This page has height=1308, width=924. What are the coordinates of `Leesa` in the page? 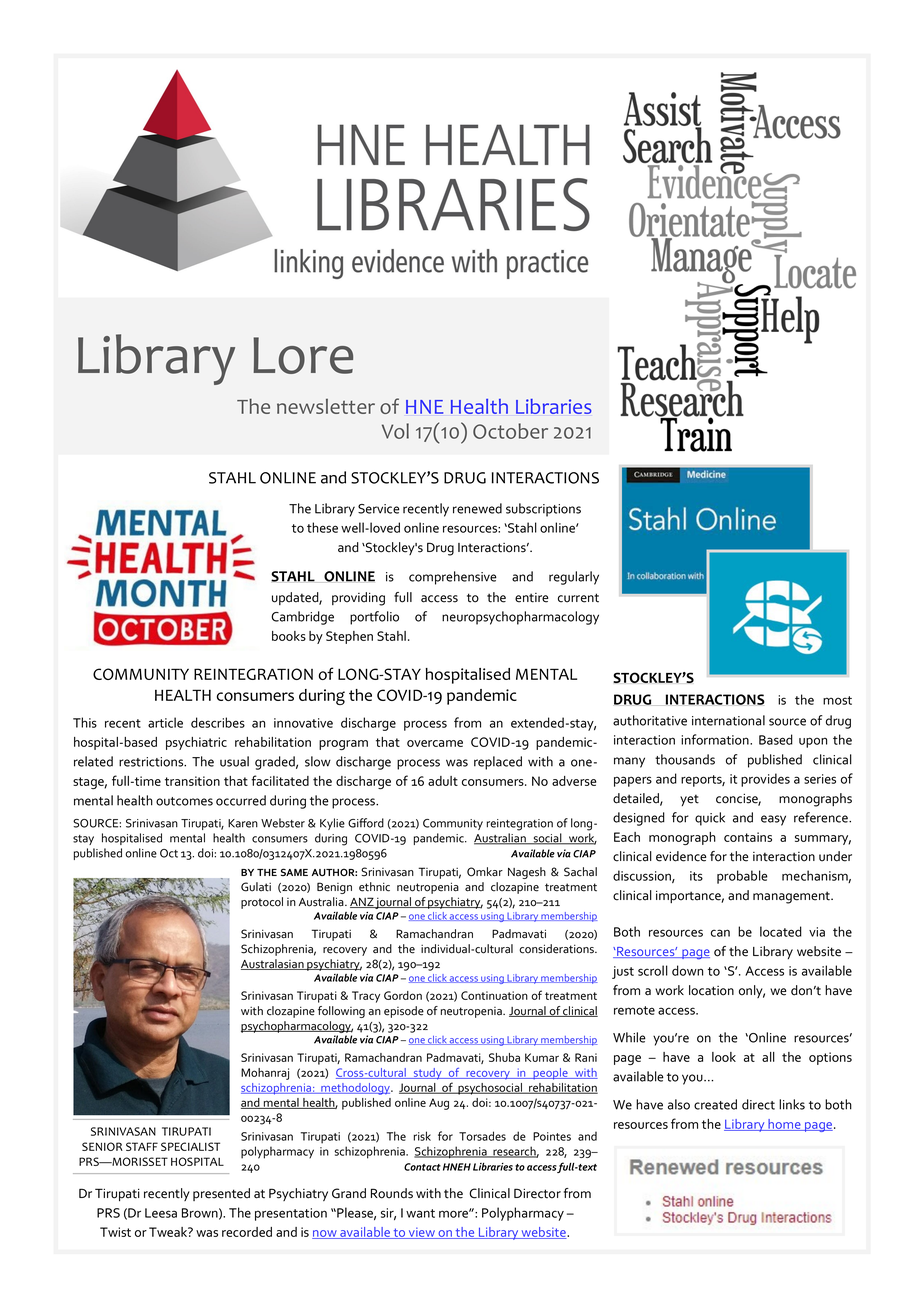 It's located at (161, 1213).
